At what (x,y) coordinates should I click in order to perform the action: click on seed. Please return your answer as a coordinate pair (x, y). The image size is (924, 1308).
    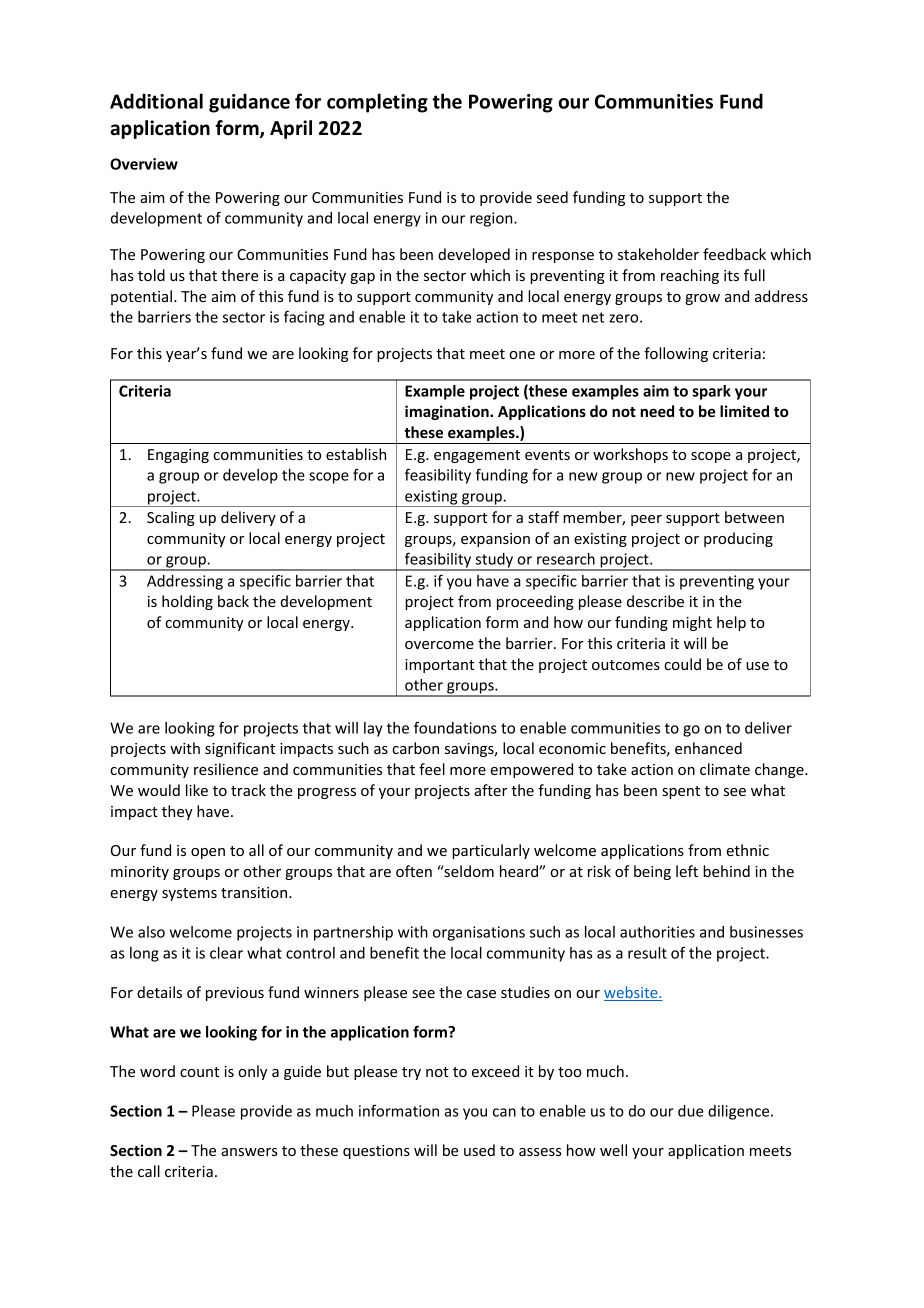
    Looking at the image, I should click on (552, 197).
